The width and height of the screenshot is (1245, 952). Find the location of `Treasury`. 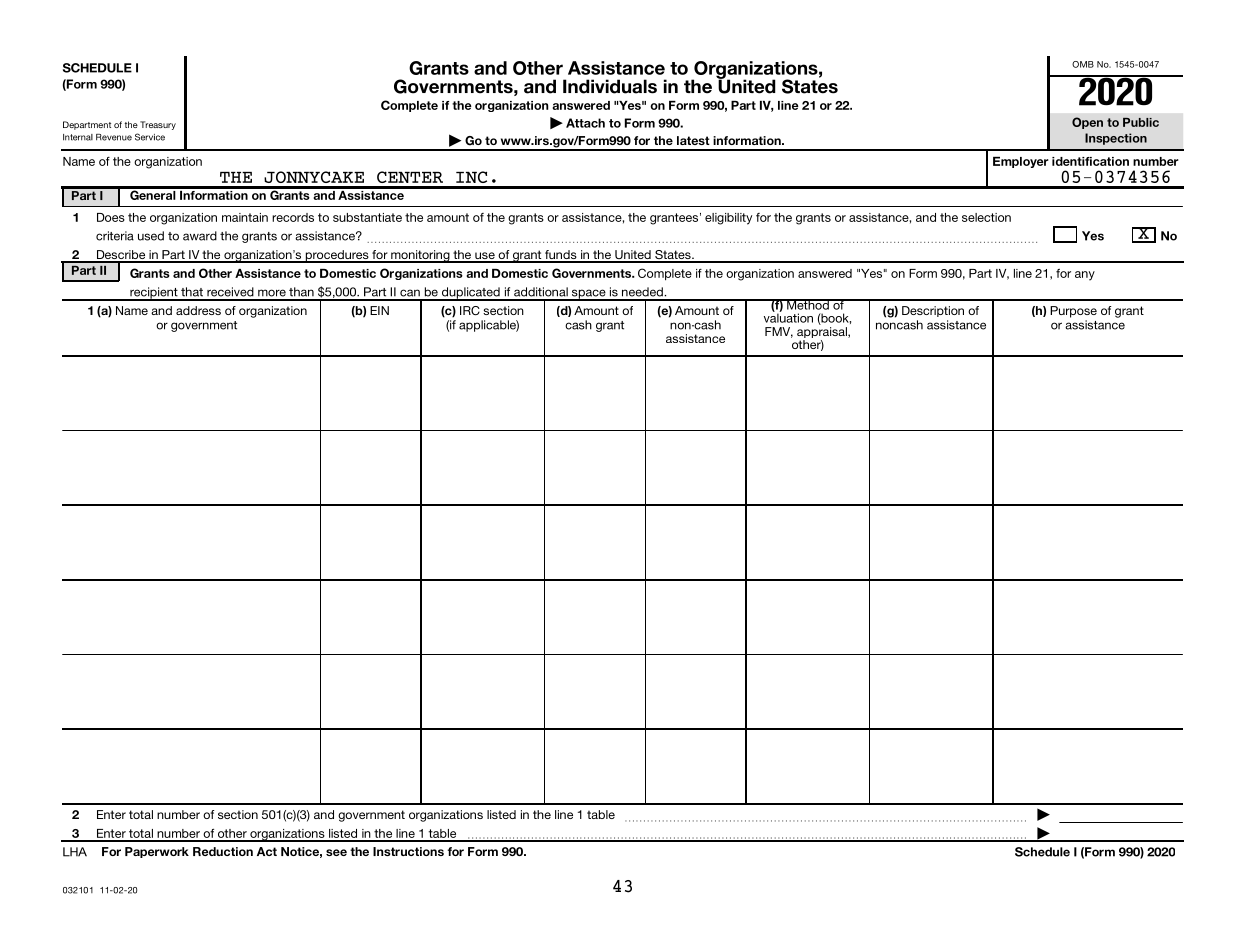

Treasury is located at coordinates (158, 125).
